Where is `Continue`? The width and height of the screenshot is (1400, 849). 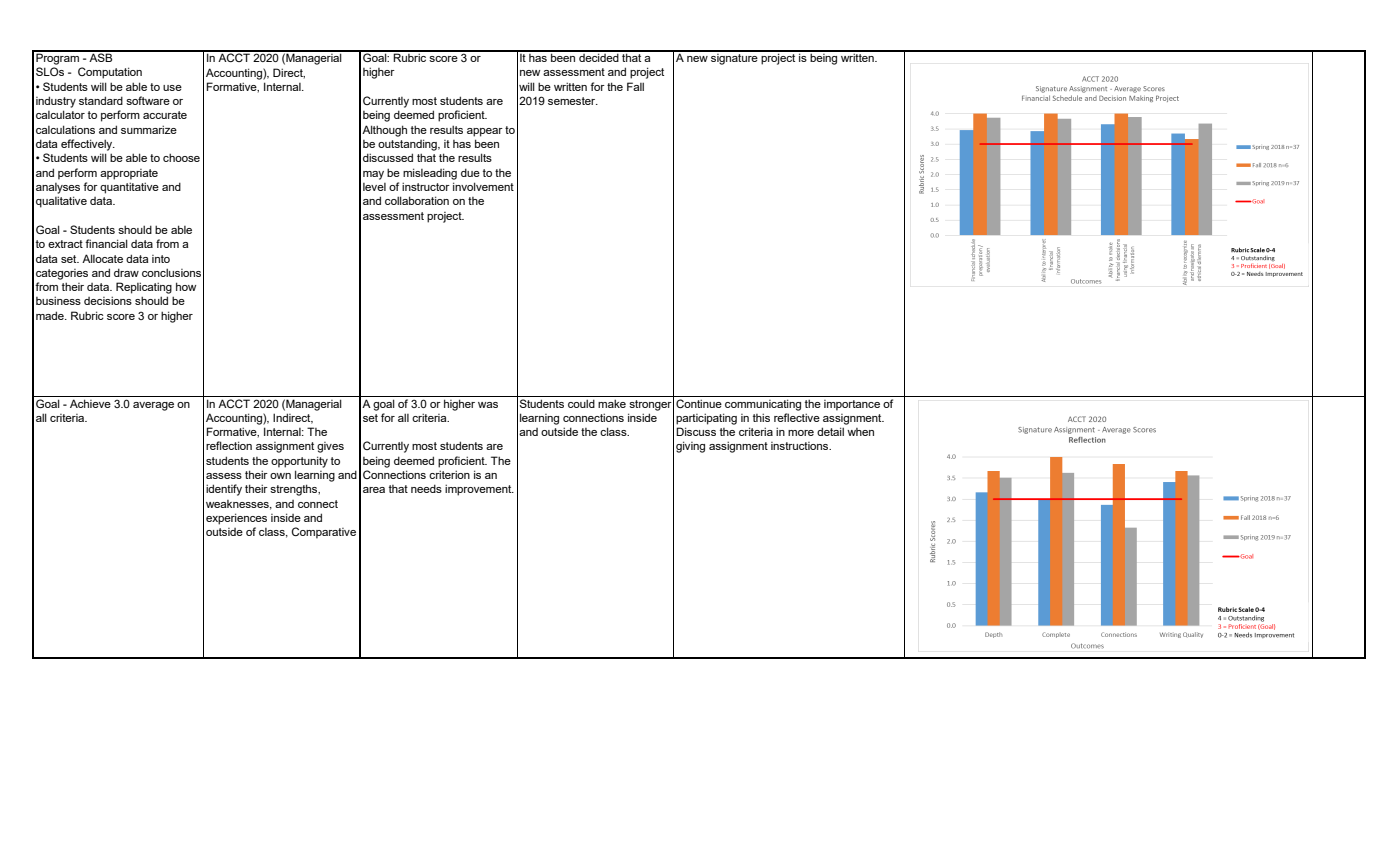 Continue is located at coordinates (699, 403).
